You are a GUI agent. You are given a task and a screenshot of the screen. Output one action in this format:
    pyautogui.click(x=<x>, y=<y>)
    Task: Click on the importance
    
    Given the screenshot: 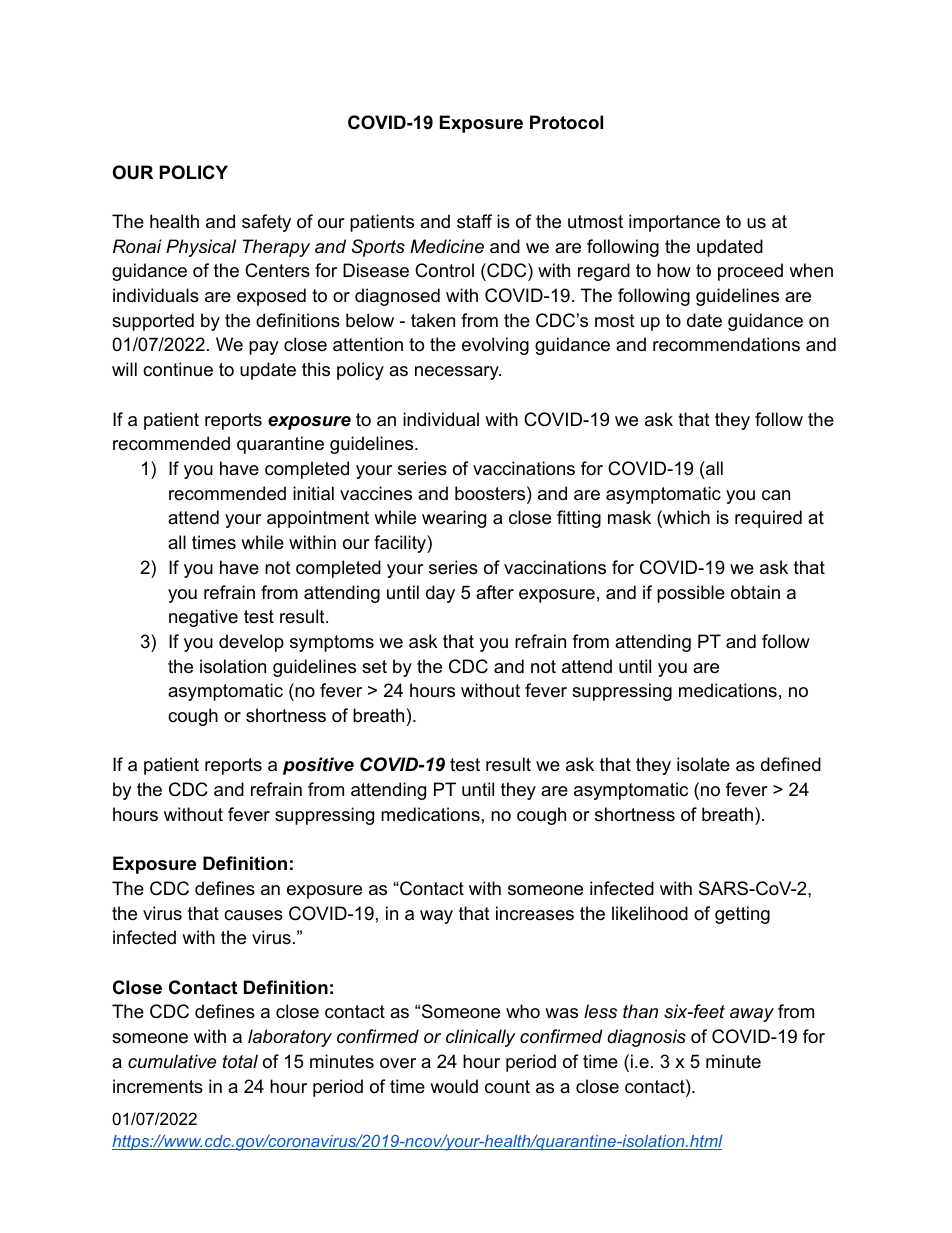 What is the action you would take?
    pyautogui.click(x=674, y=223)
